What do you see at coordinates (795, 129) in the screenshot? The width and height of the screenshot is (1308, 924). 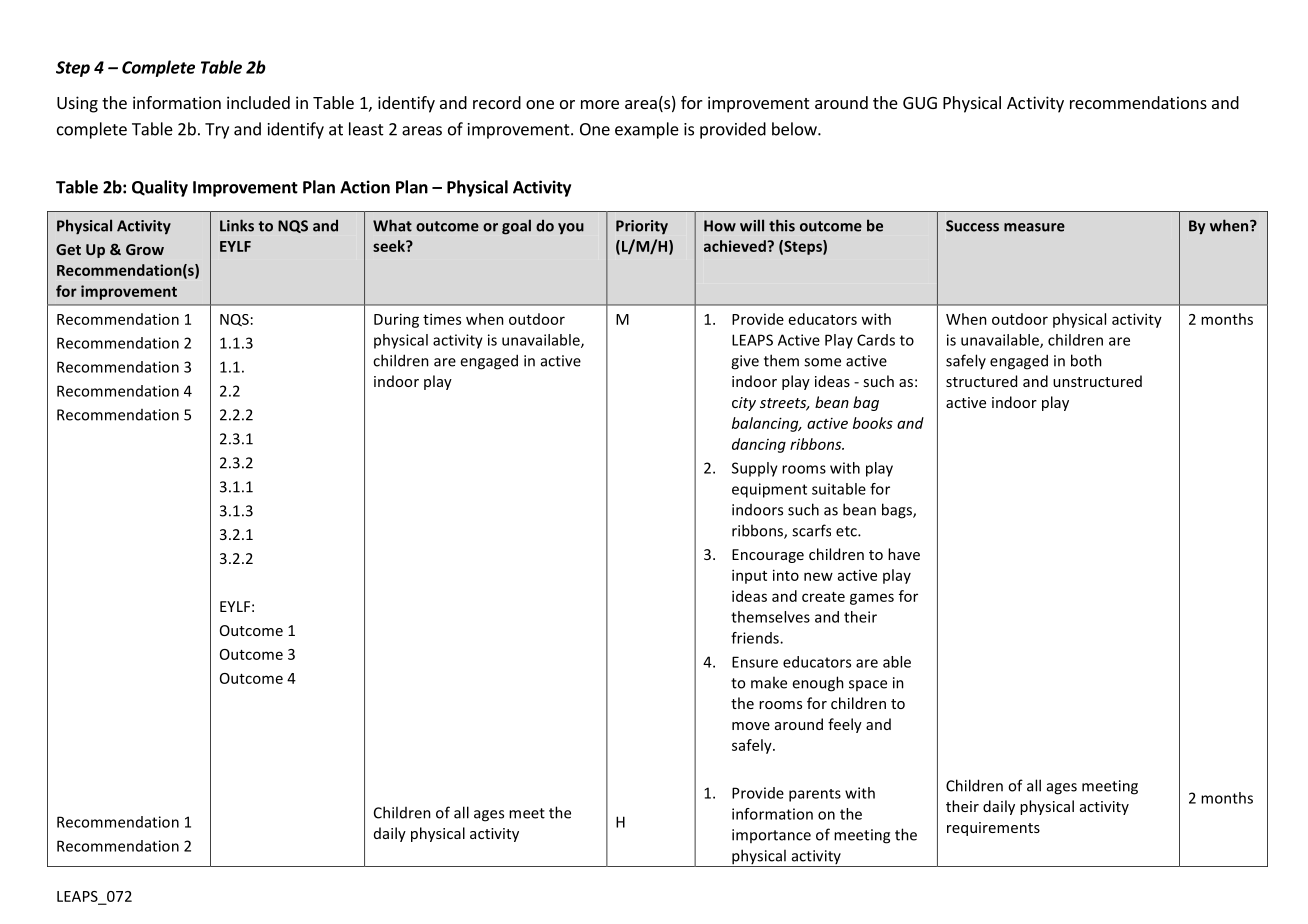 I see `below` at bounding box center [795, 129].
